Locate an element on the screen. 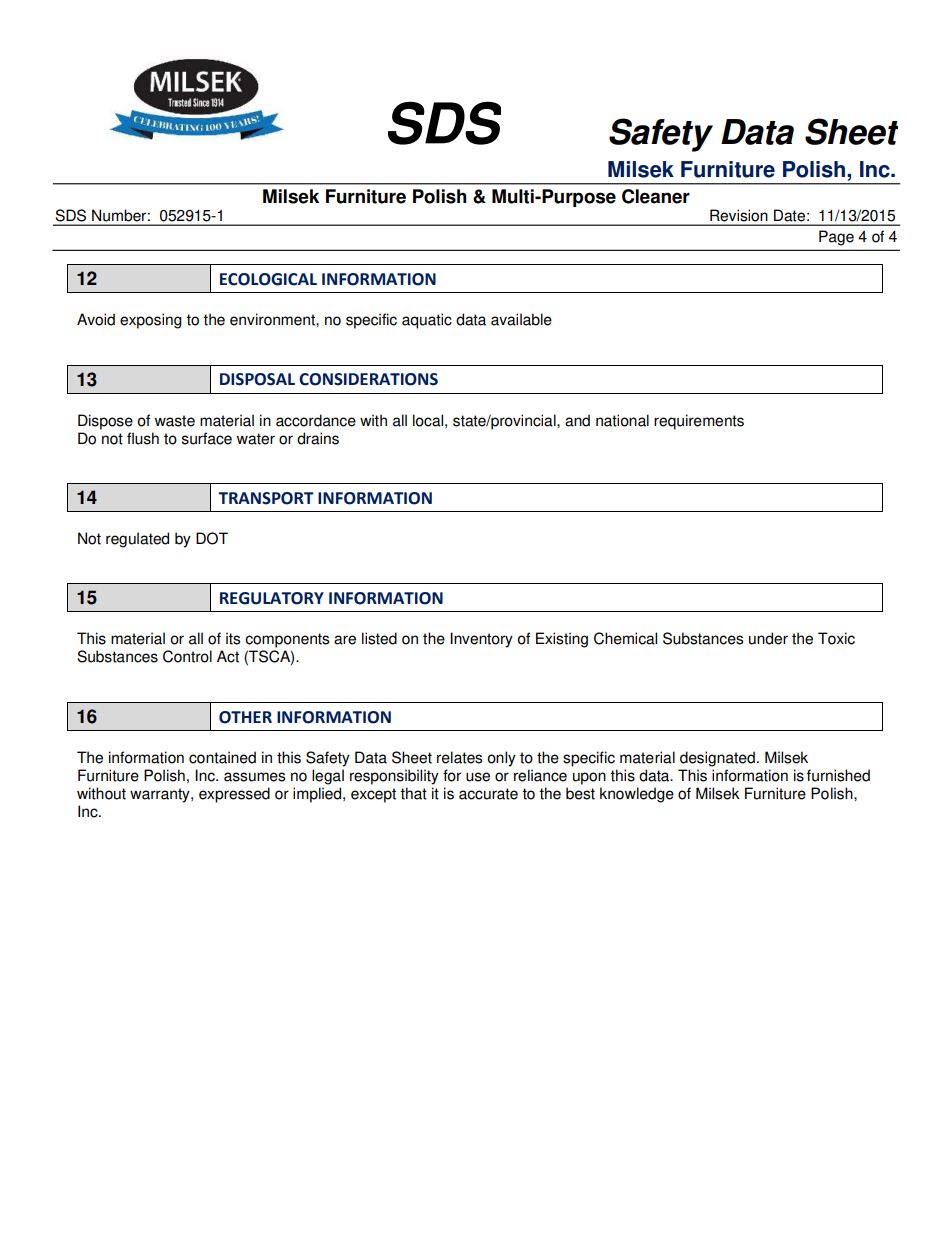 Image resolution: width=952 pixels, height=1233 pixels. Revision is located at coordinates (738, 215).
